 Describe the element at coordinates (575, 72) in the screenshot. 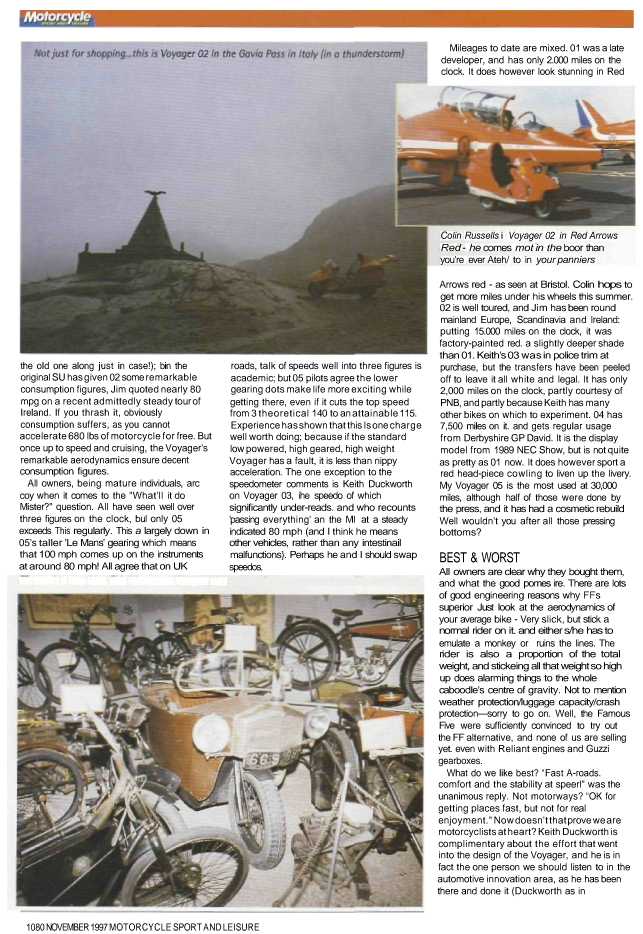

I see `stunning` at that location.
